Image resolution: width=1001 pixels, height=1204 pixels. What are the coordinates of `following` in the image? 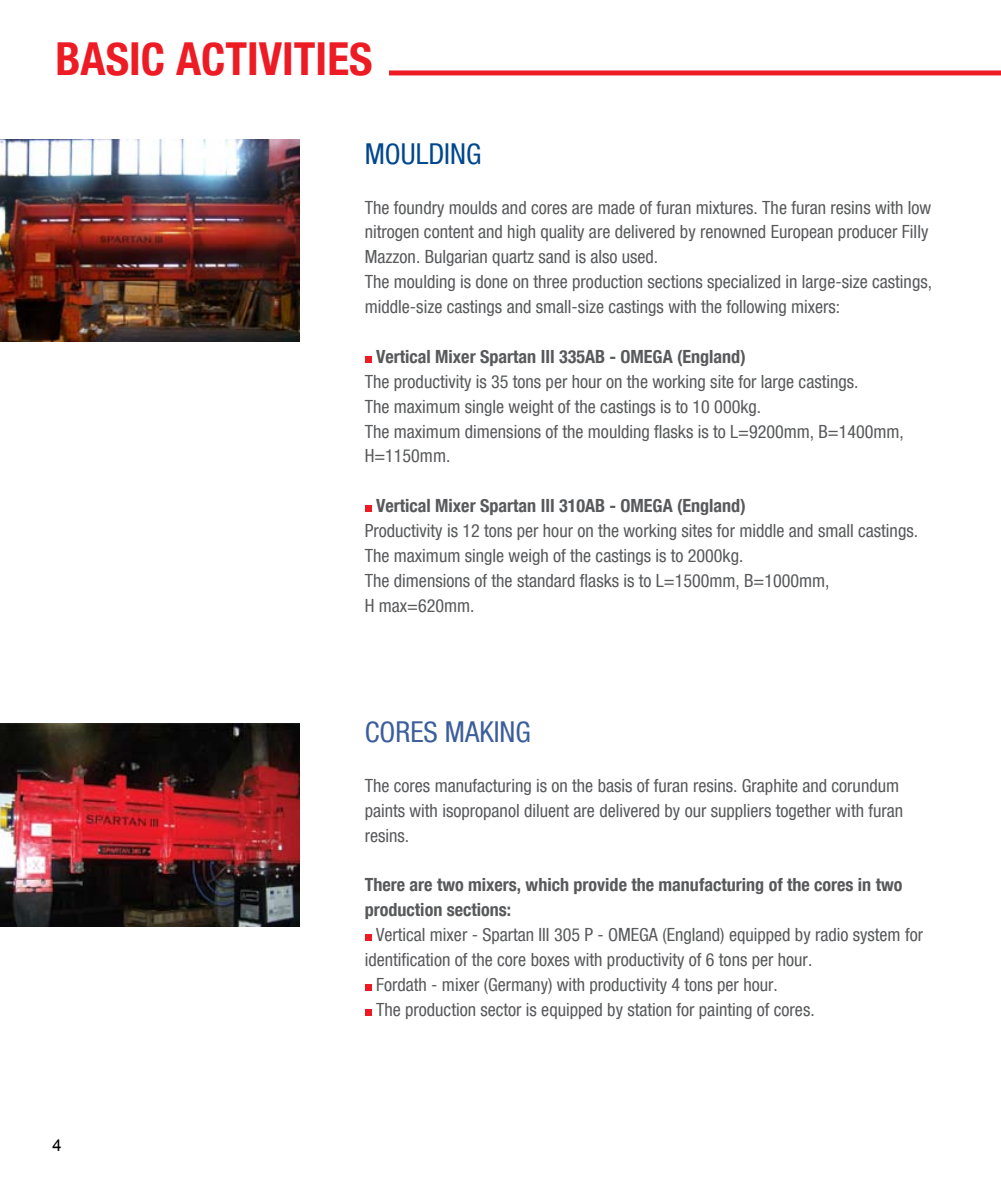 It's located at (756, 308).
